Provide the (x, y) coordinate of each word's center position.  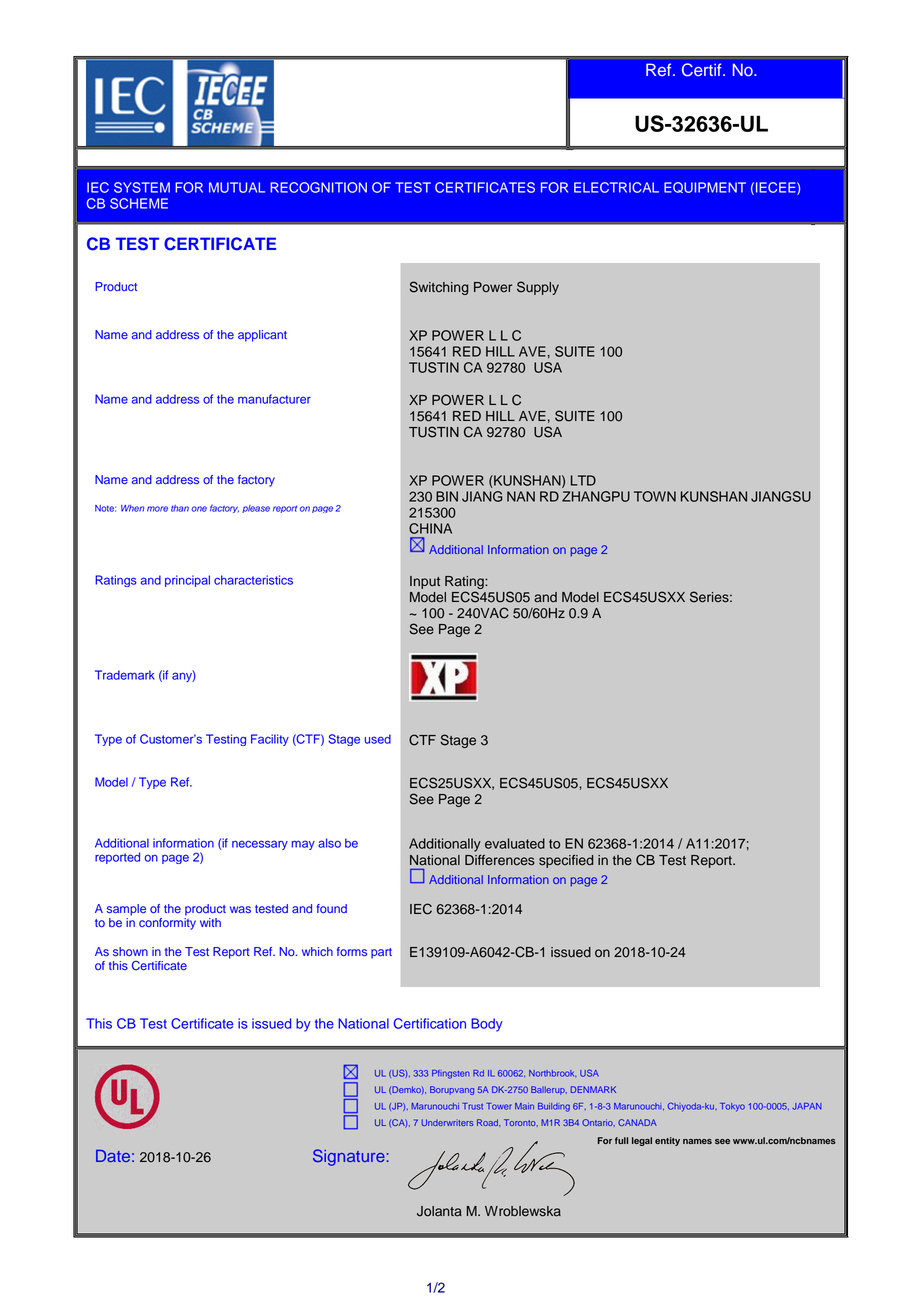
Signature (349, 1157)
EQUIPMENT (705, 187)
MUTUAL (237, 187)
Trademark (125, 675)
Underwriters (447, 1122)
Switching (438, 288)
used (378, 739)
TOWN (655, 496)
